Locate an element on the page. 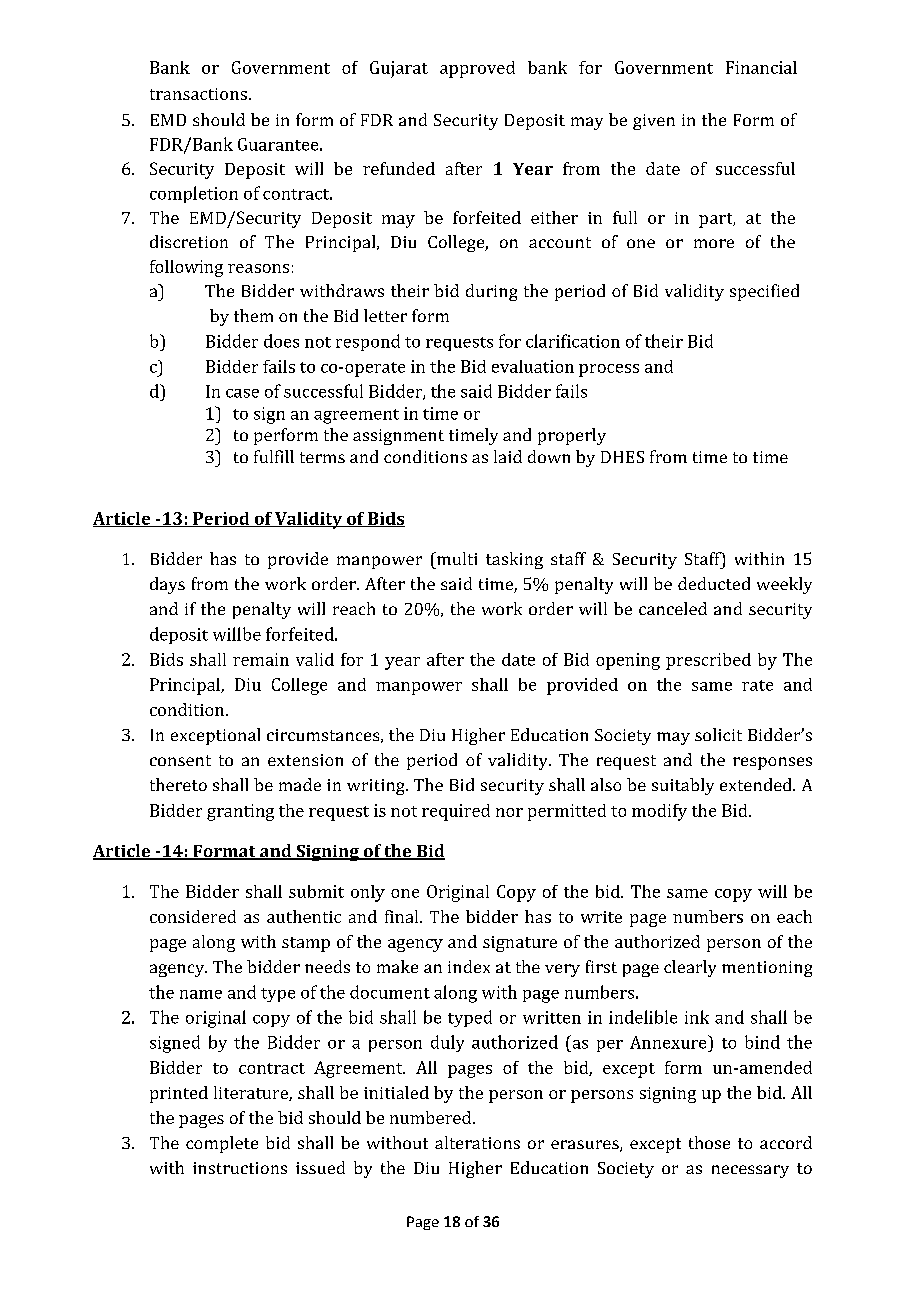 The height and width of the page is (1308, 924). suitably is located at coordinates (683, 786).
